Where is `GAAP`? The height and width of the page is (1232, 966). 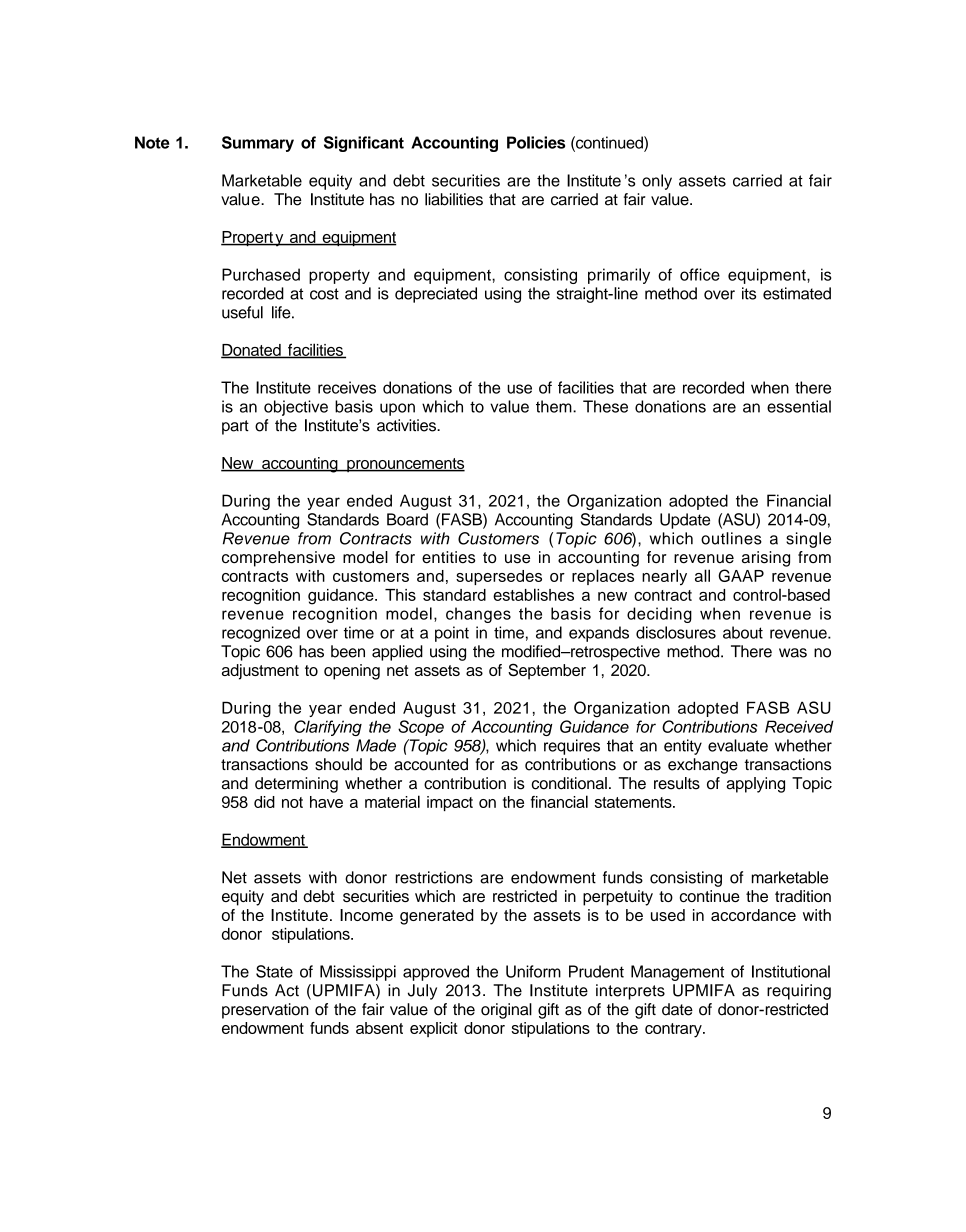
GAAP is located at coordinates (741, 575).
